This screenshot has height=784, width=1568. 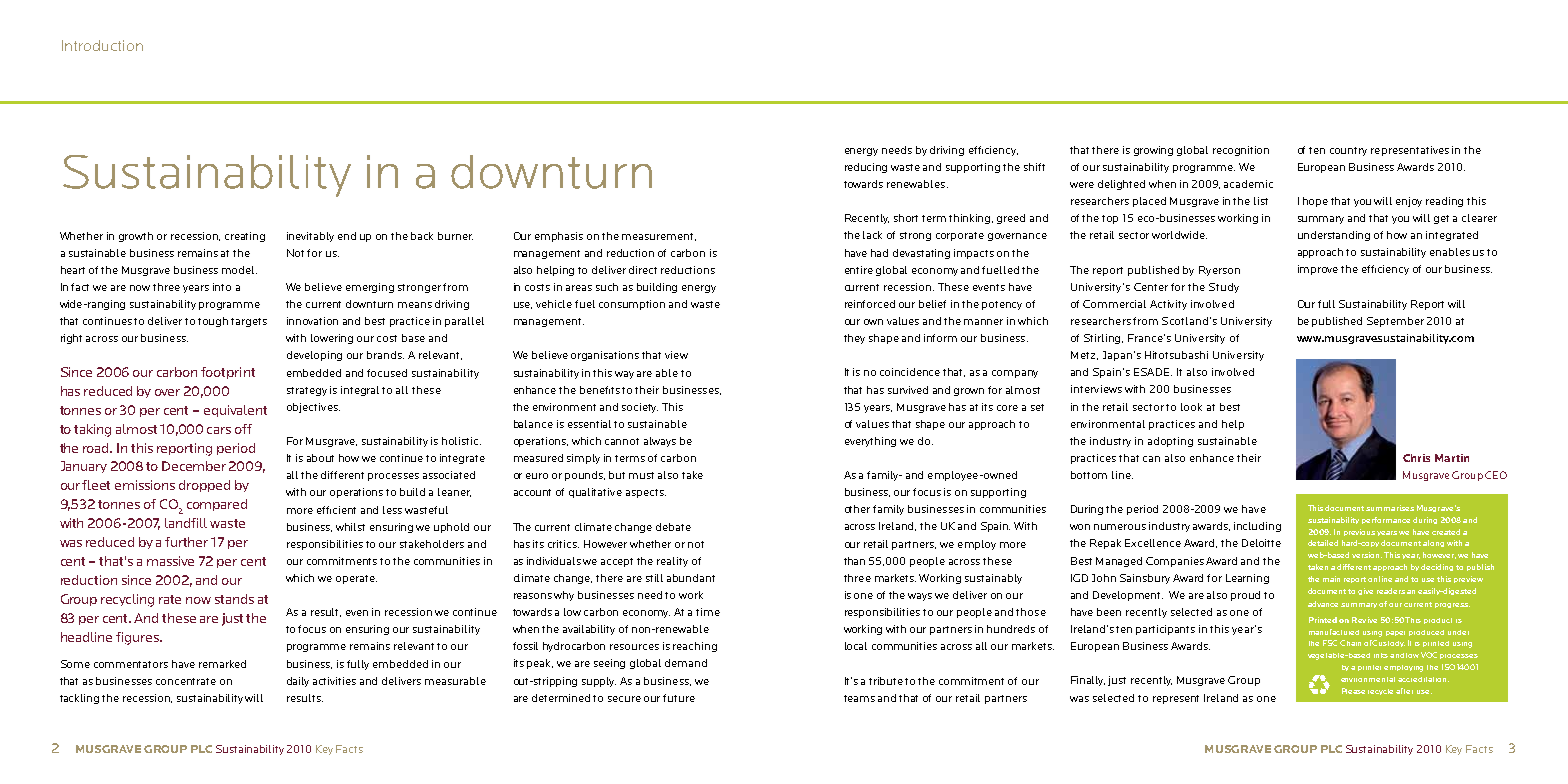 What do you see at coordinates (859, 270) in the screenshot?
I see `entire` at bounding box center [859, 270].
